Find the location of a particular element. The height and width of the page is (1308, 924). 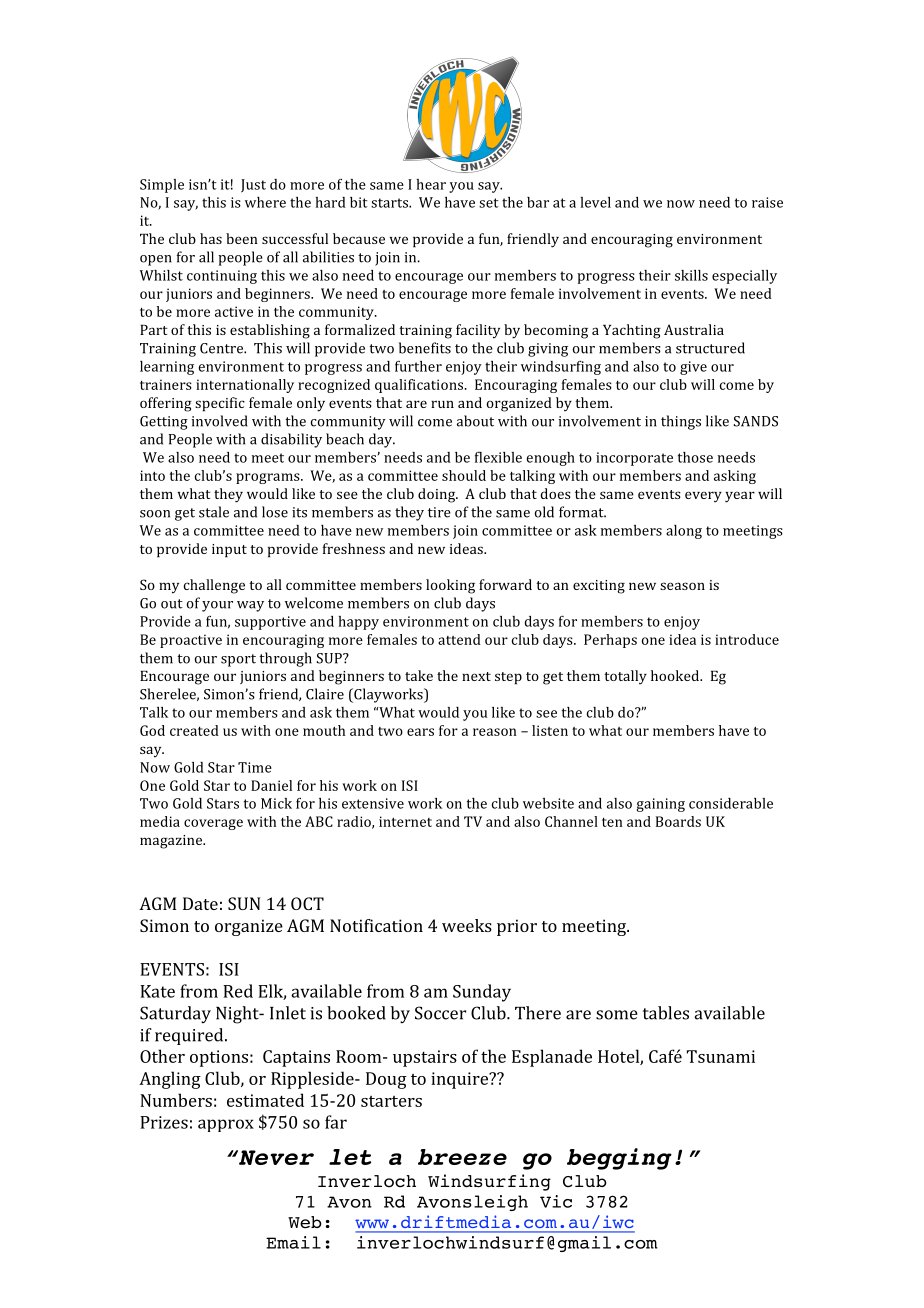

Vic is located at coordinates (556, 1201).
